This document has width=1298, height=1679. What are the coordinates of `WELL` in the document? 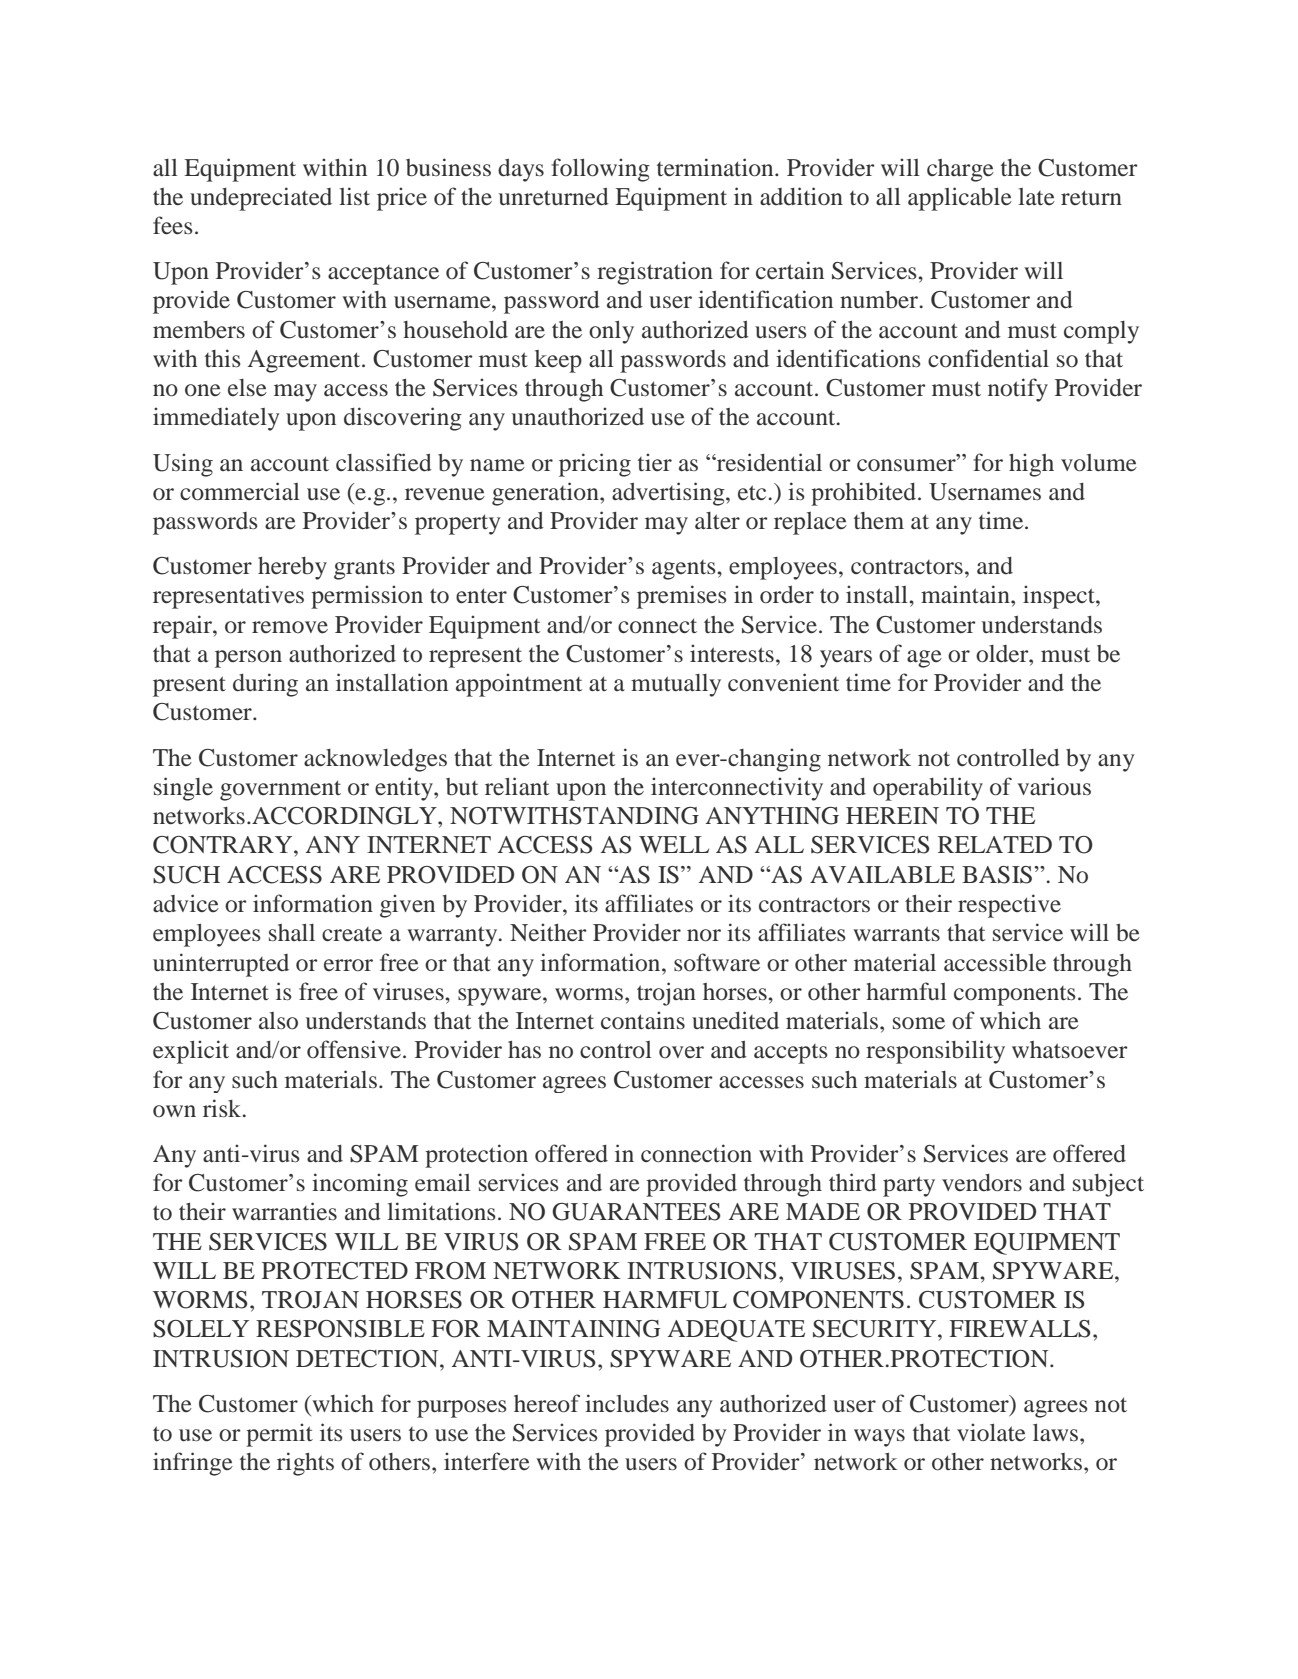 It's located at (674, 844).
